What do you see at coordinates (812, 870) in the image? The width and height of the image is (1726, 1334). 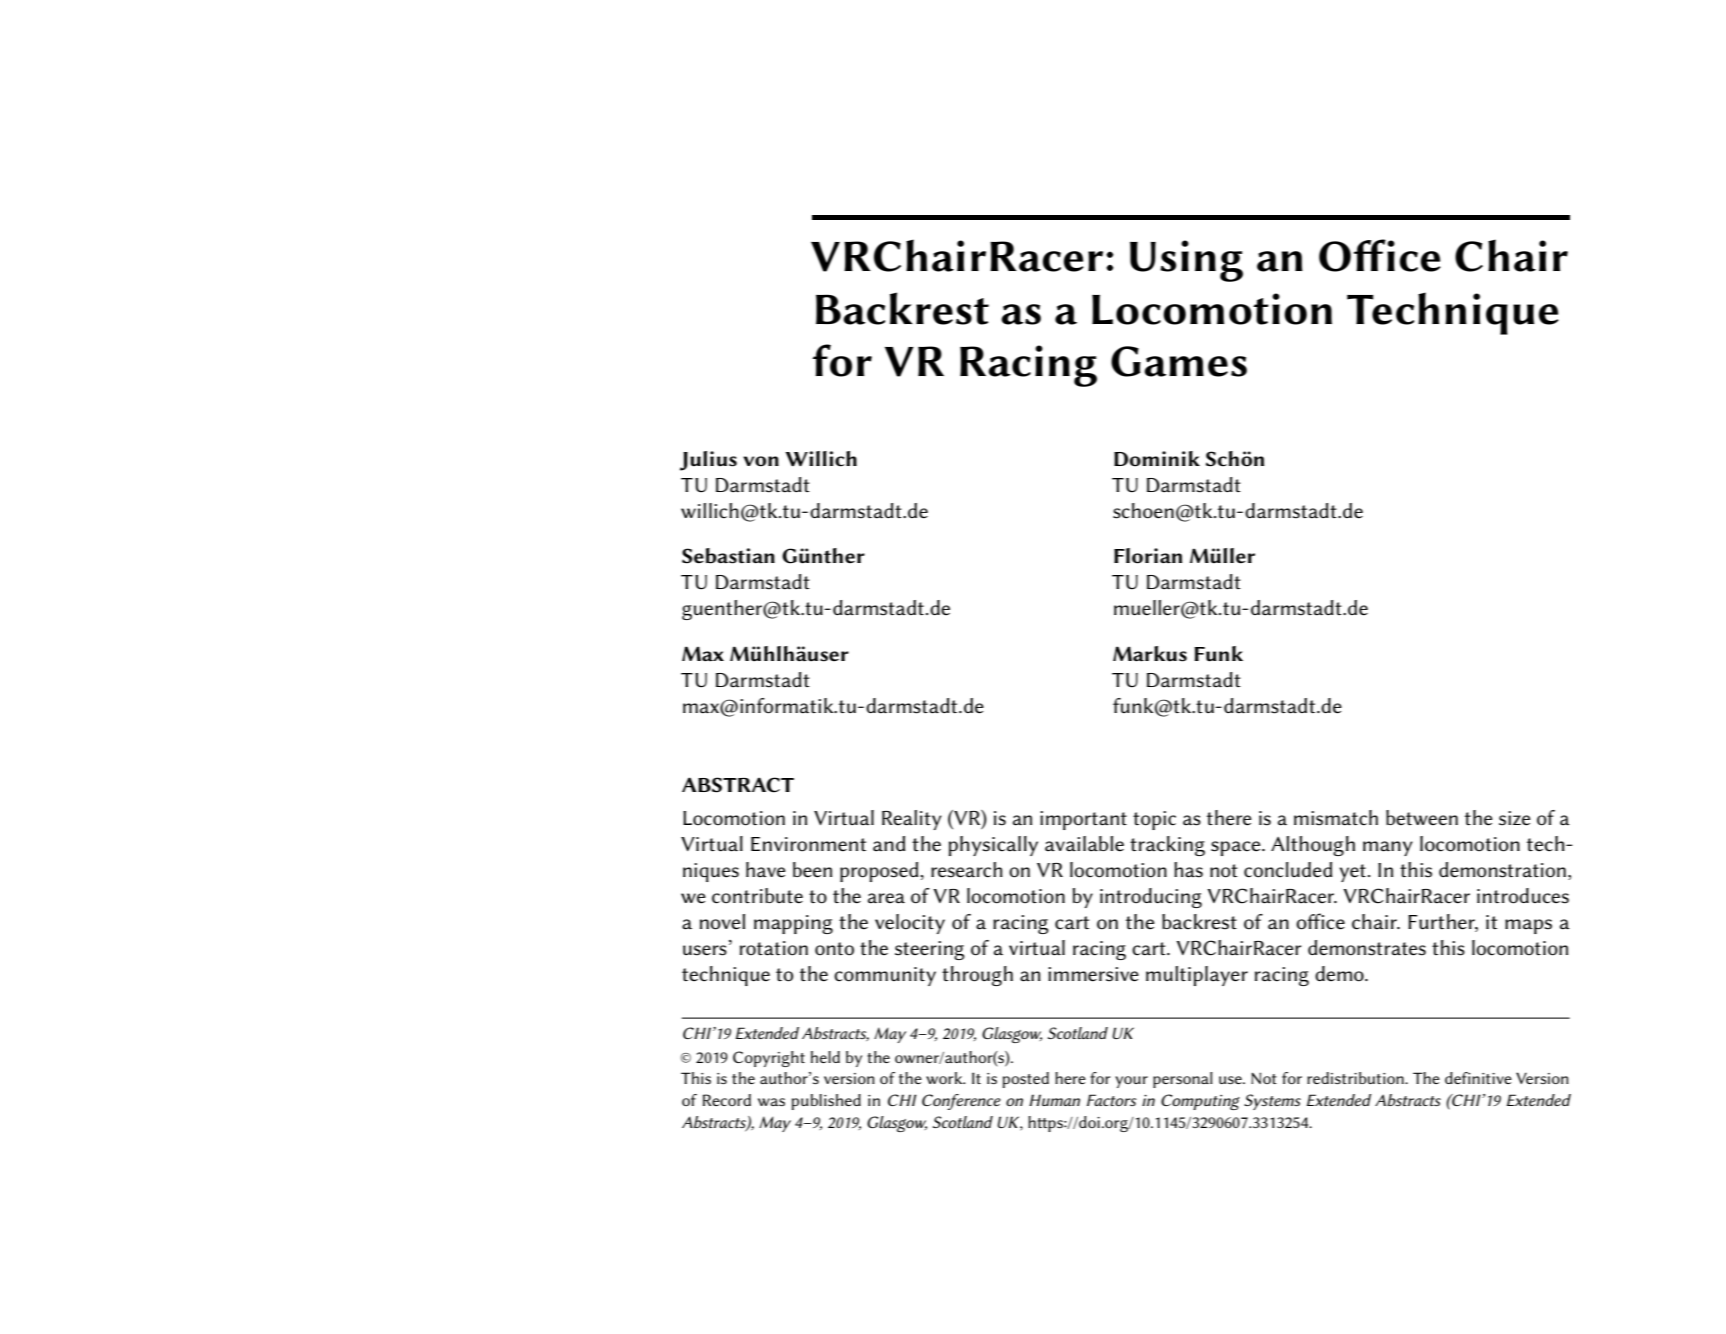 I see `been` at bounding box center [812, 870].
